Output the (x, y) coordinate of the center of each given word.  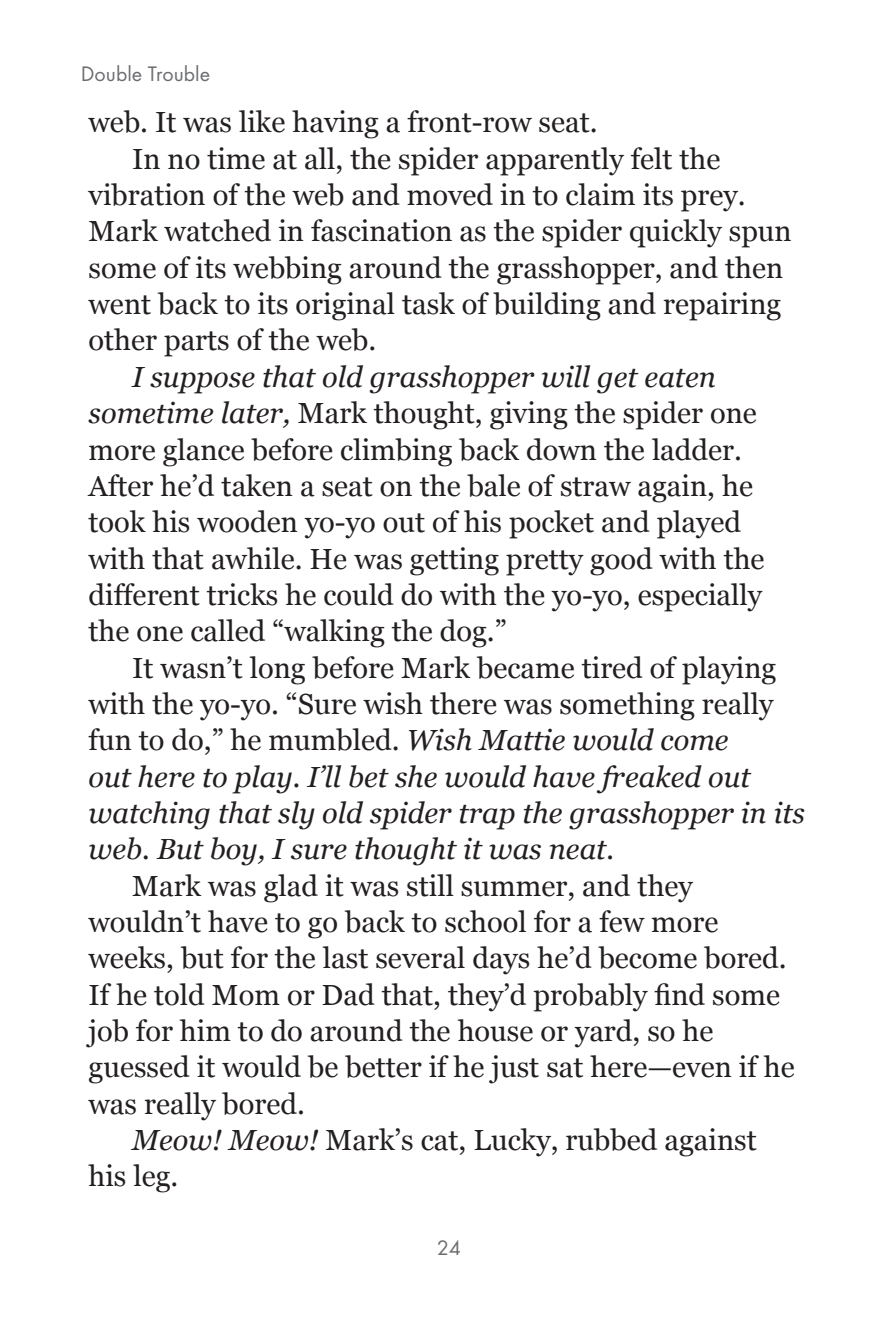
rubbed (611, 1139)
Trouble (178, 73)
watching (149, 815)
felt (651, 158)
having (335, 124)
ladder (694, 449)
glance (203, 452)
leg (153, 1178)
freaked (649, 779)
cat (441, 1141)
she (416, 776)
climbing (396, 452)
